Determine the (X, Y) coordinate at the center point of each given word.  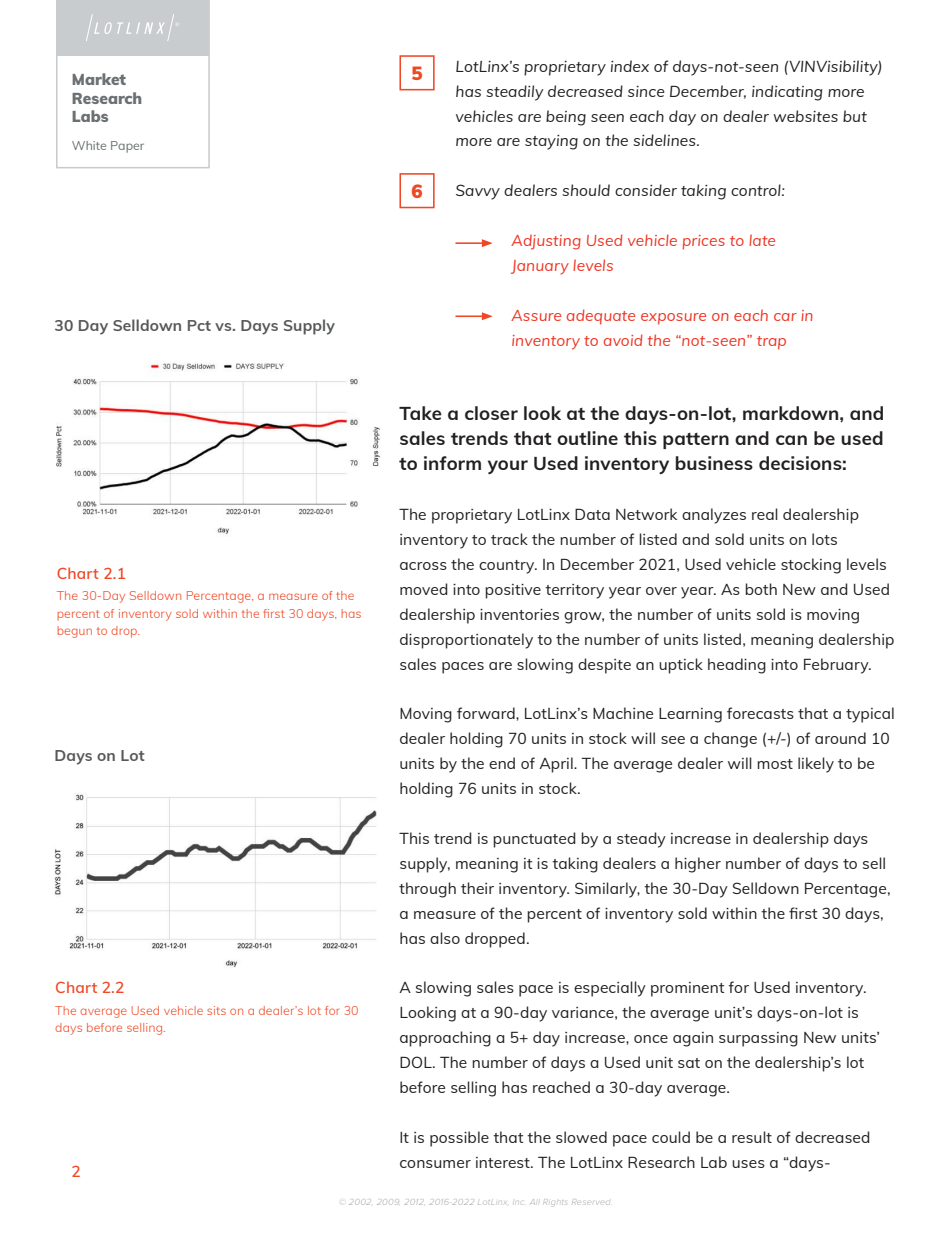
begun (74, 632)
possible (459, 1139)
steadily (515, 93)
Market (99, 79)
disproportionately (466, 641)
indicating (787, 93)
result (752, 1137)
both (761, 589)
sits (216, 1010)
